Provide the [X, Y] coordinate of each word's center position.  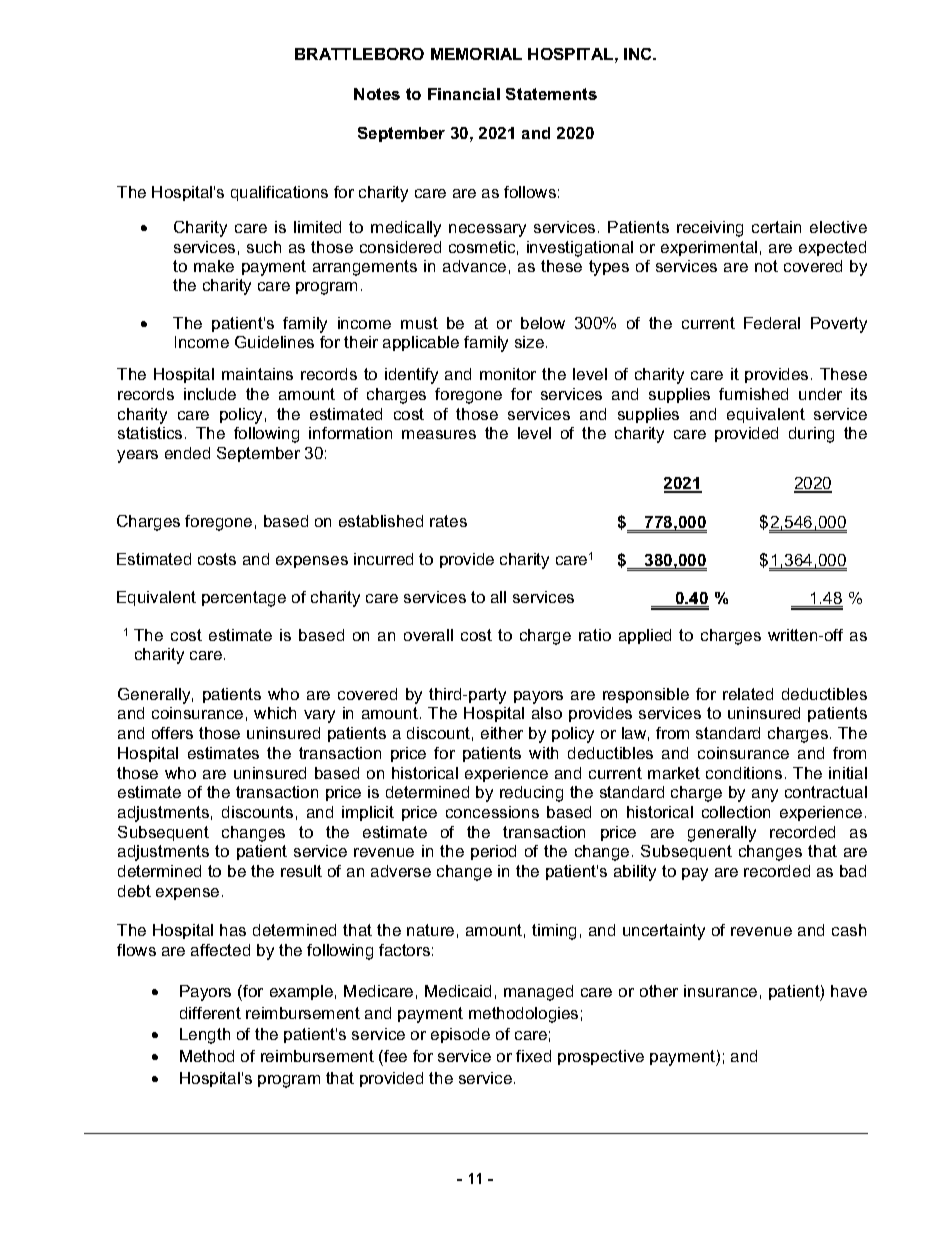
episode [460, 1035]
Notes [377, 94]
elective [838, 227]
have [849, 991]
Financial [464, 94]
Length [205, 1036]
